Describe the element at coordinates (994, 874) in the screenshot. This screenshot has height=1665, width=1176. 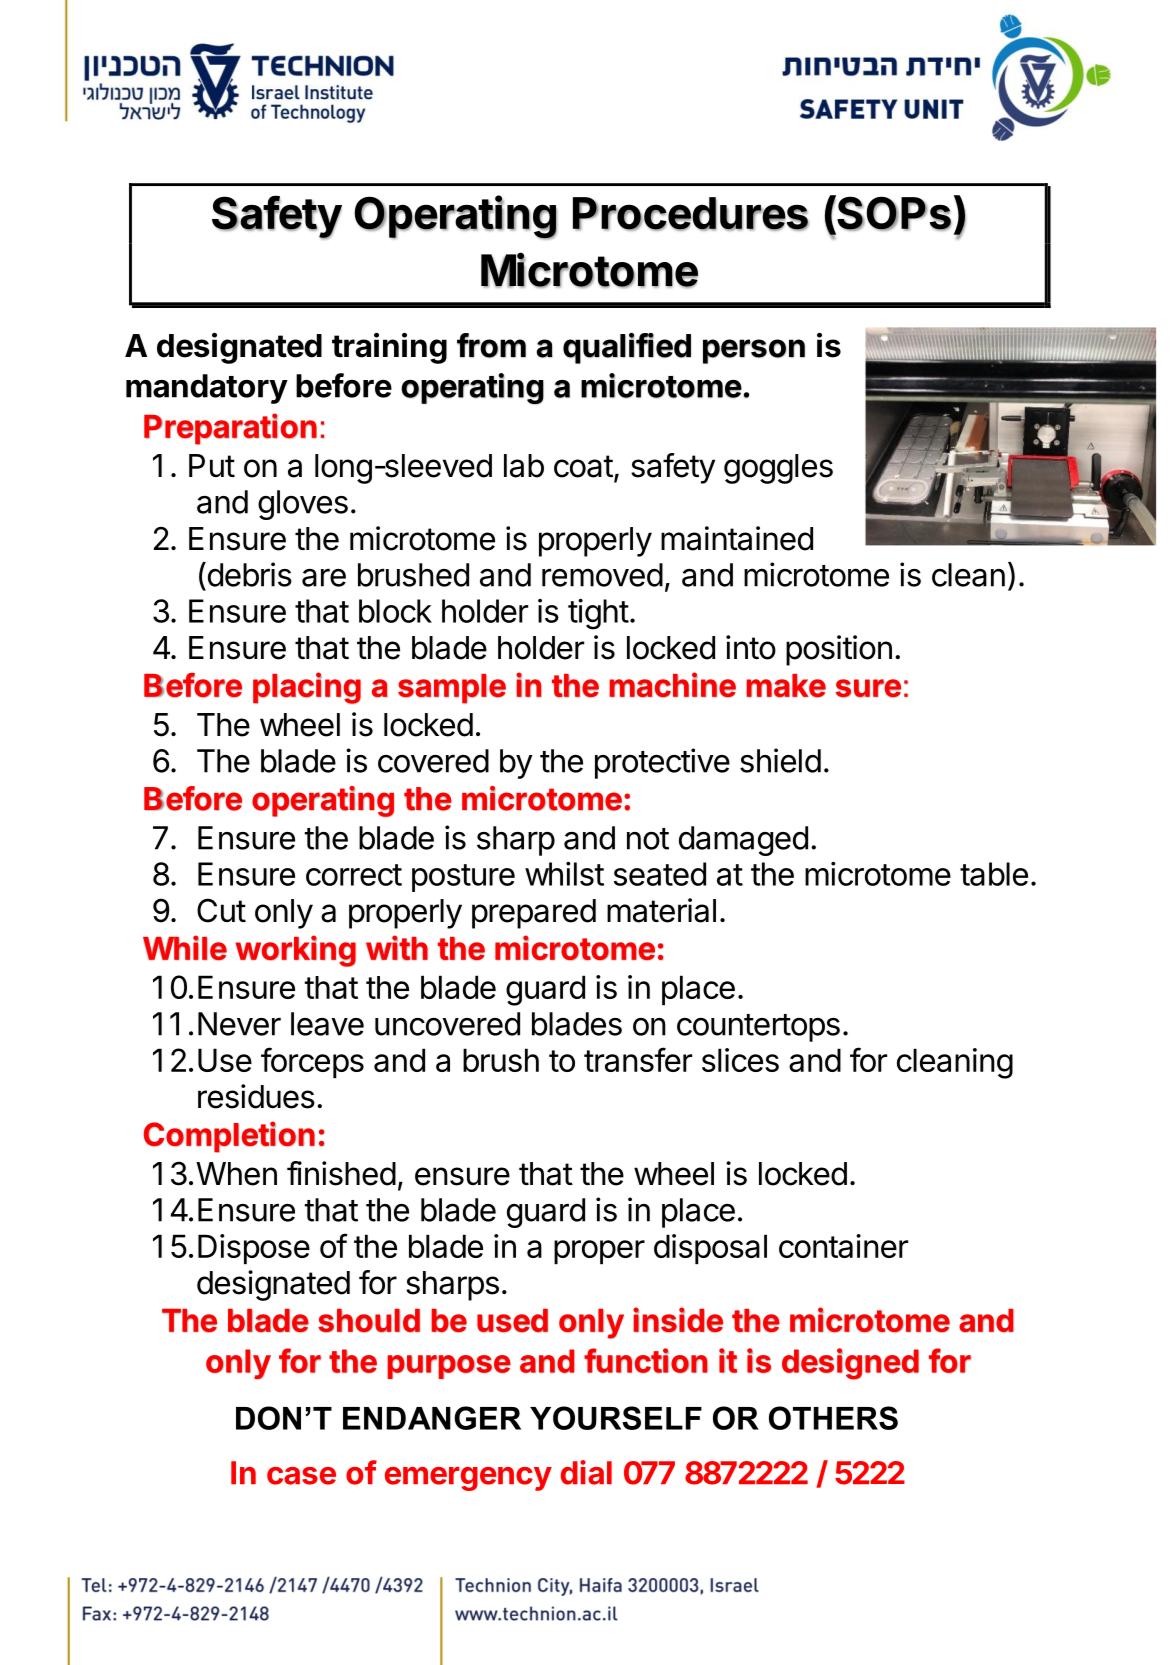
I see `table` at that location.
